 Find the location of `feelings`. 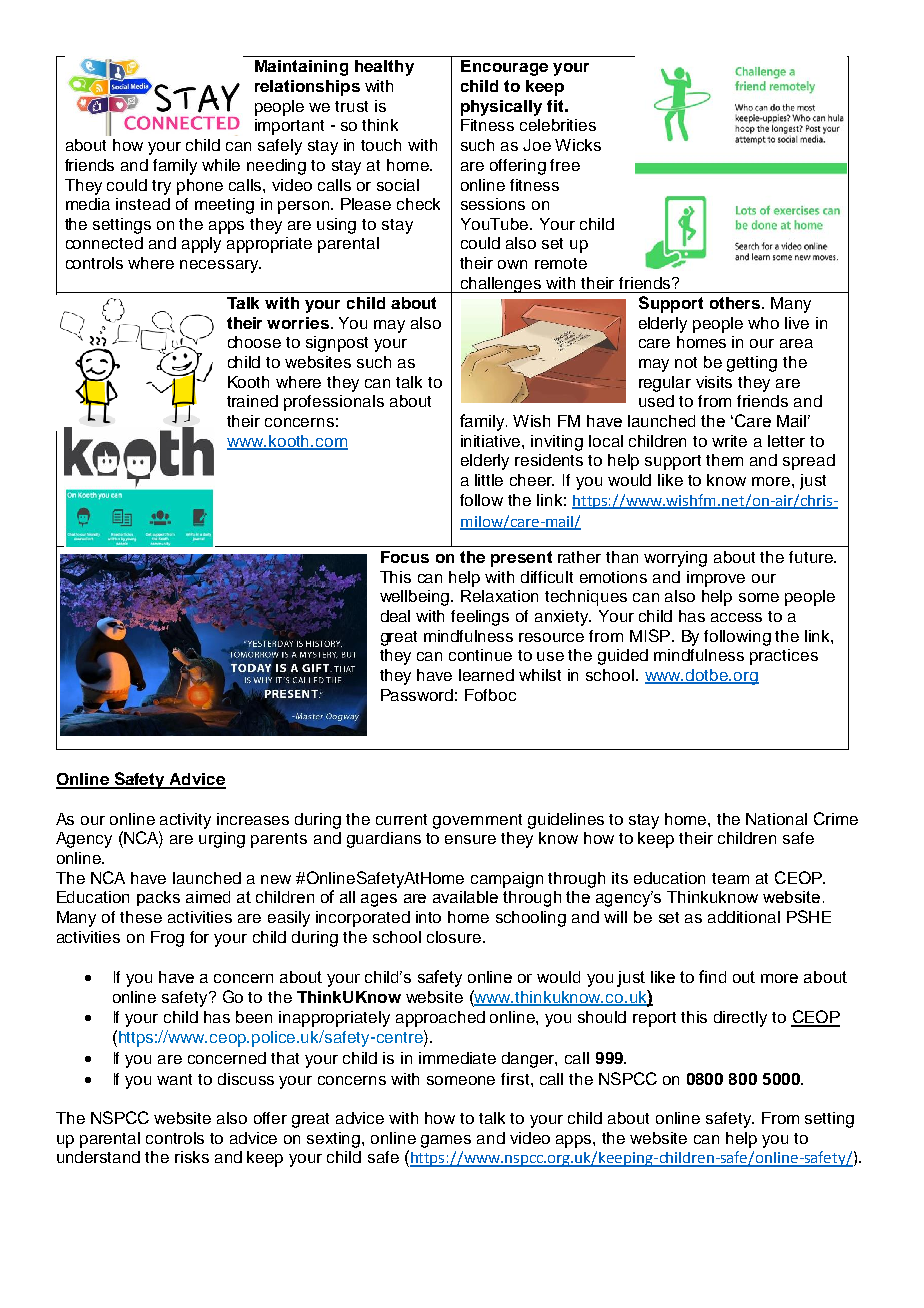

feelings is located at coordinates (480, 618).
